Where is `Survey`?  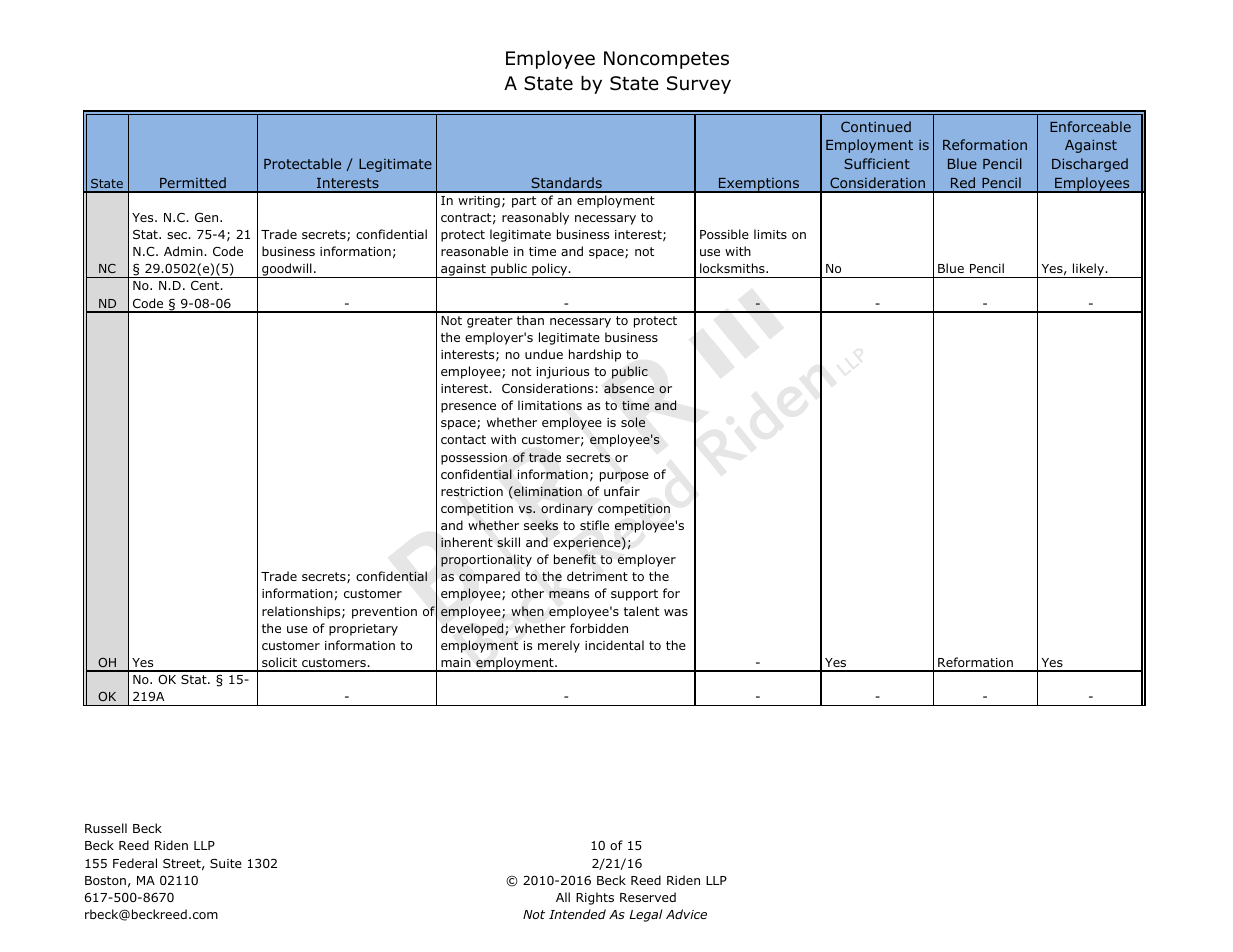 Survey is located at coordinates (699, 85).
